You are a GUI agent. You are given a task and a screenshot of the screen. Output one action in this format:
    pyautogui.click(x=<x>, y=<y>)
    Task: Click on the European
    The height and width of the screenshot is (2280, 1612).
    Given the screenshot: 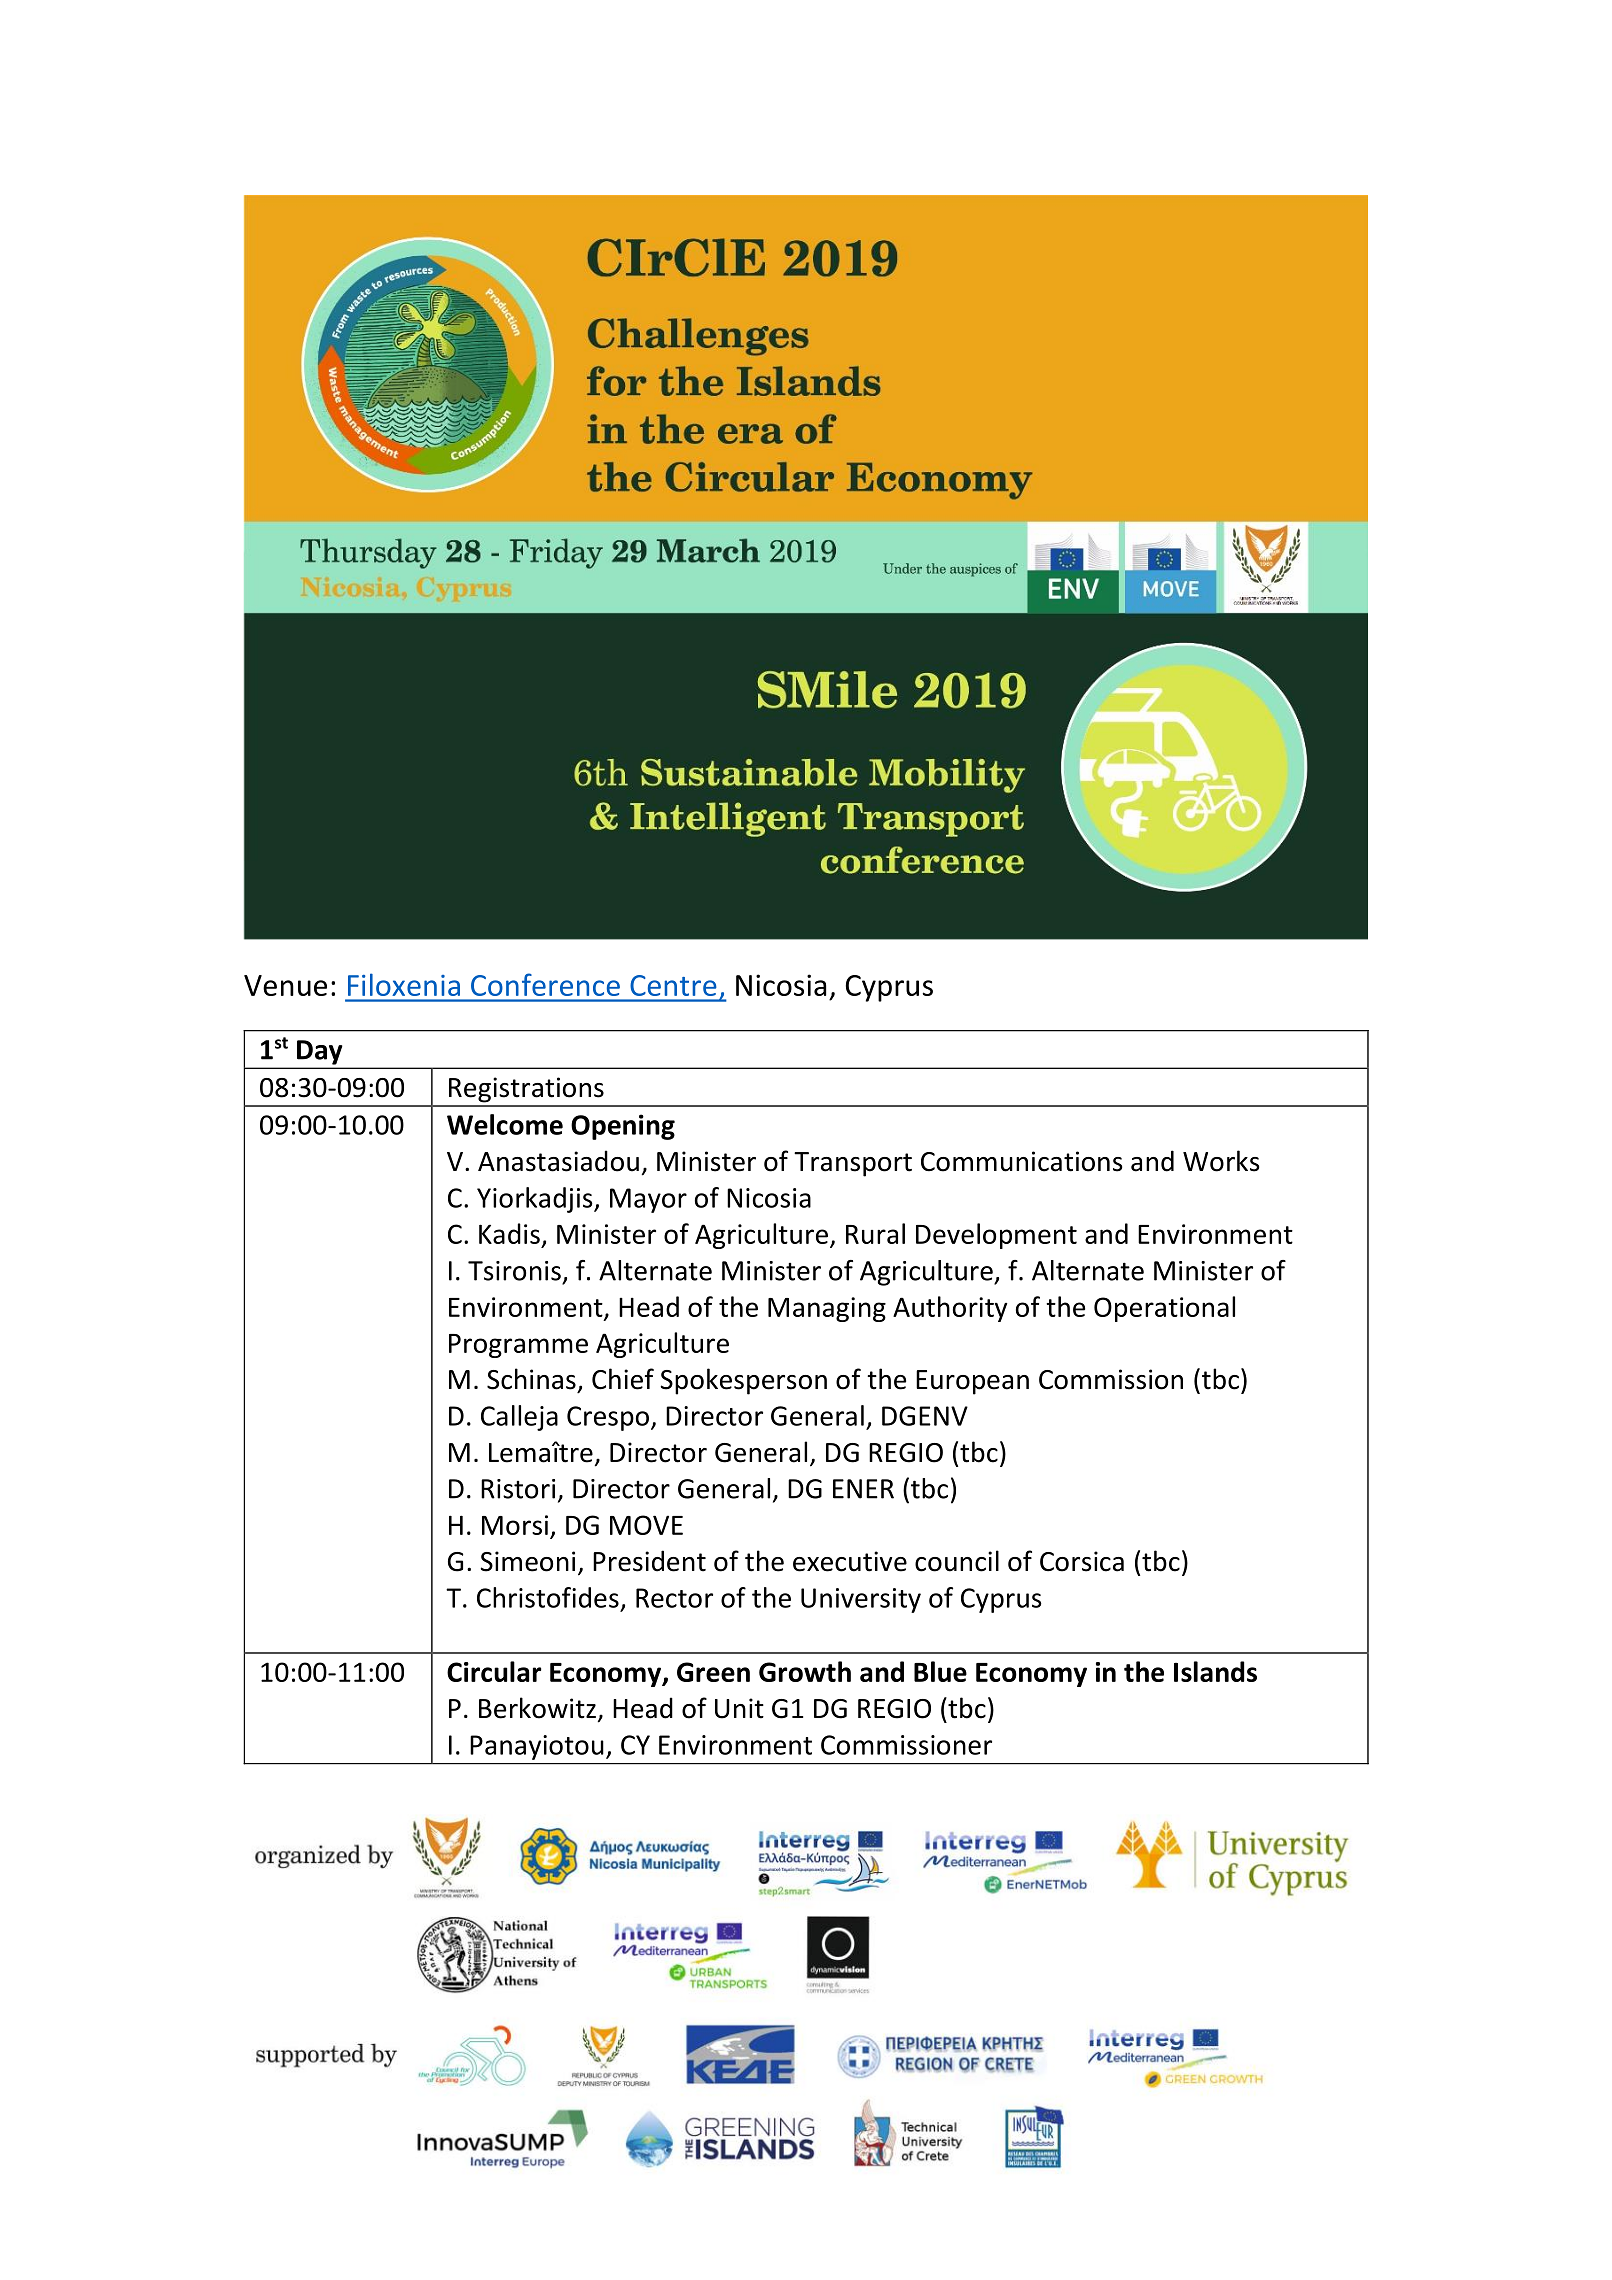 What is the action you would take?
    pyautogui.click(x=972, y=1382)
